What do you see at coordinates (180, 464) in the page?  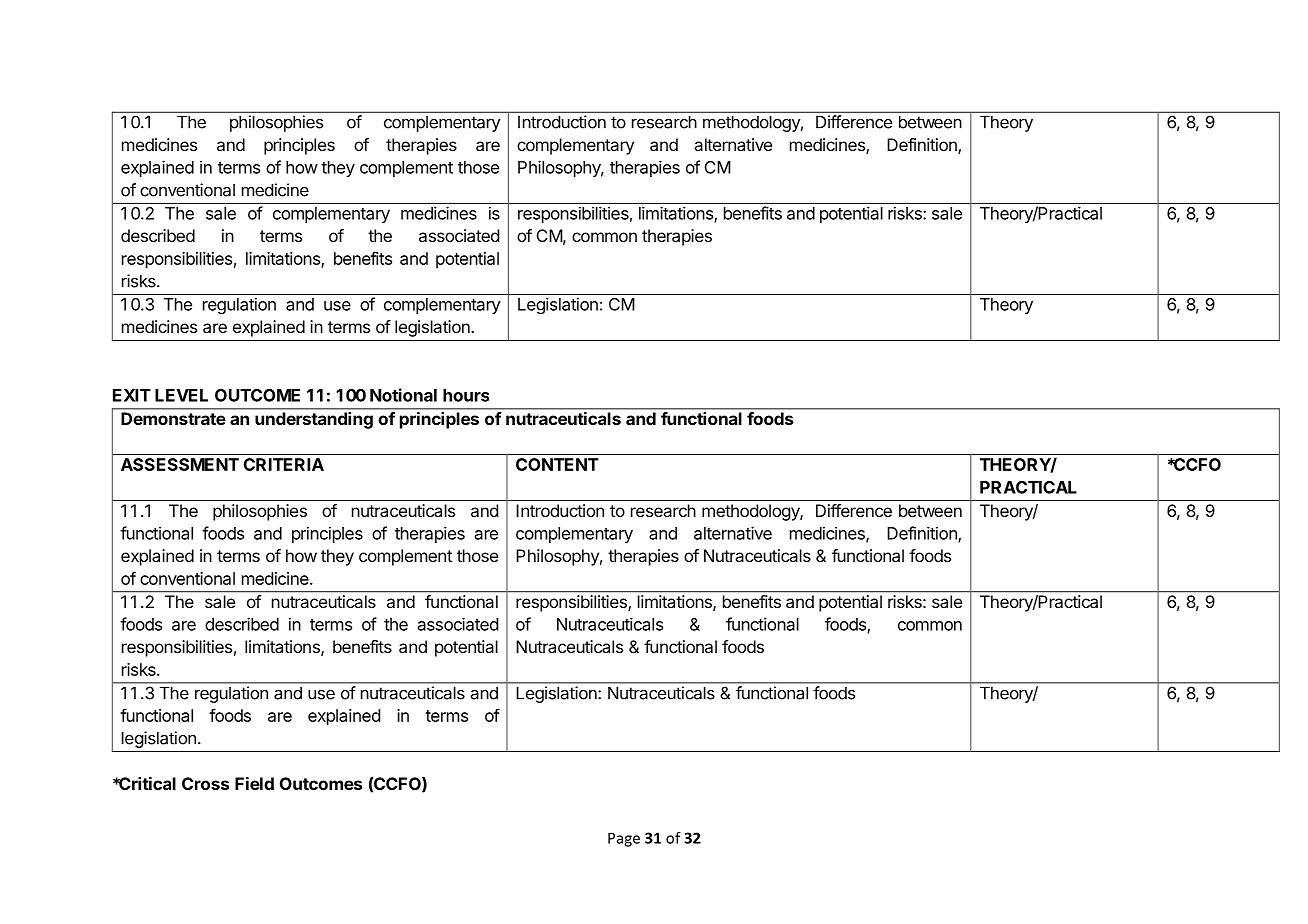 I see `ASSESSMENT` at bounding box center [180, 464].
